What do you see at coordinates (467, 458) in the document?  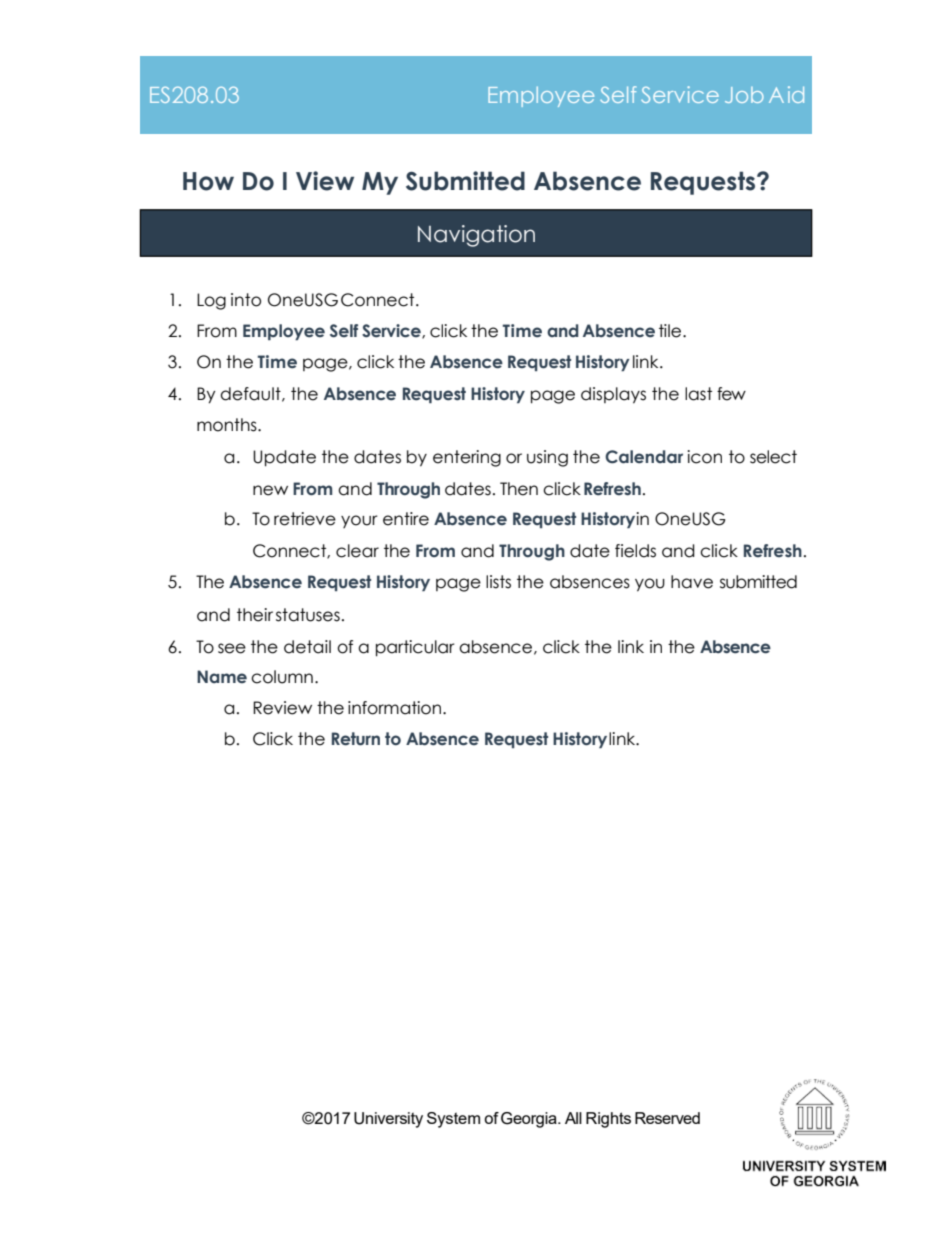 I see `entering` at bounding box center [467, 458].
